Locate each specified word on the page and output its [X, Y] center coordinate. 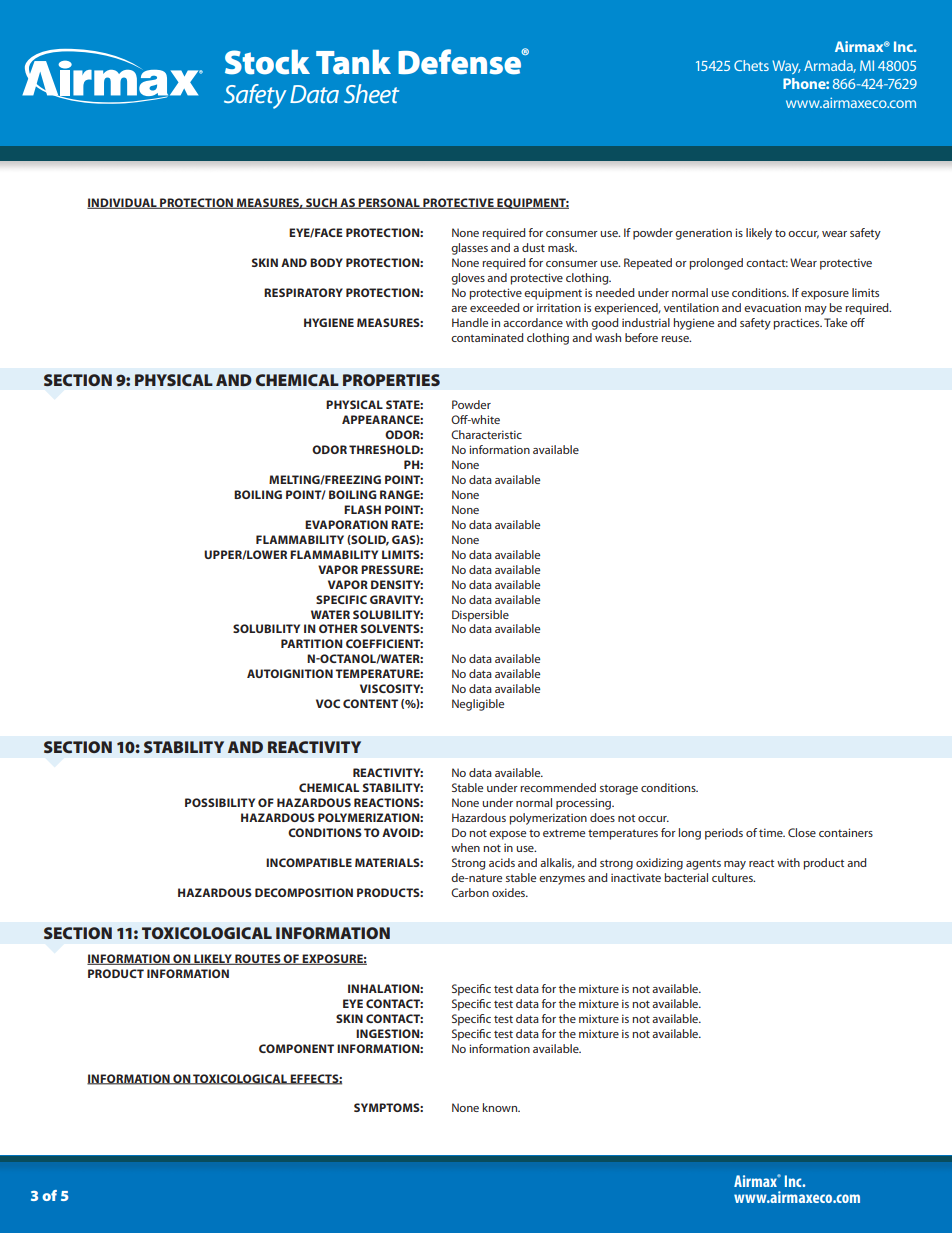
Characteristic [486, 434]
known [501, 1107]
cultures [733, 877]
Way [786, 67]
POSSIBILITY [220, 802]
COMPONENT [296, 1048]
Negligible [478, 705]
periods [724, 834]
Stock [267, 62]
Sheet [371, 93]
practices [797, 324]
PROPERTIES [391, 380]
